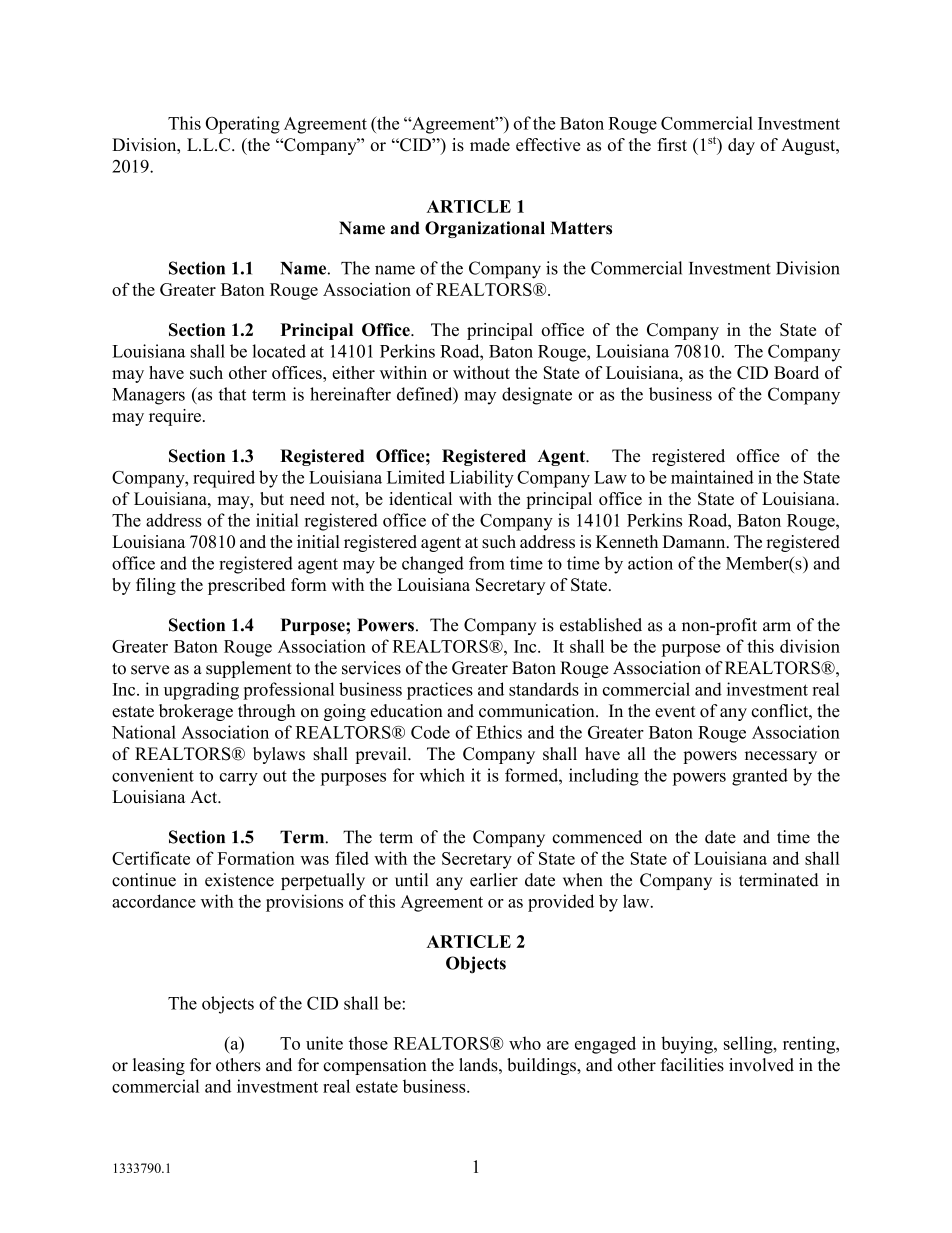 The image size is (952, 1233). Describe the element at coordinates (741, 146) in the screenshot. I see `day` at that location.
